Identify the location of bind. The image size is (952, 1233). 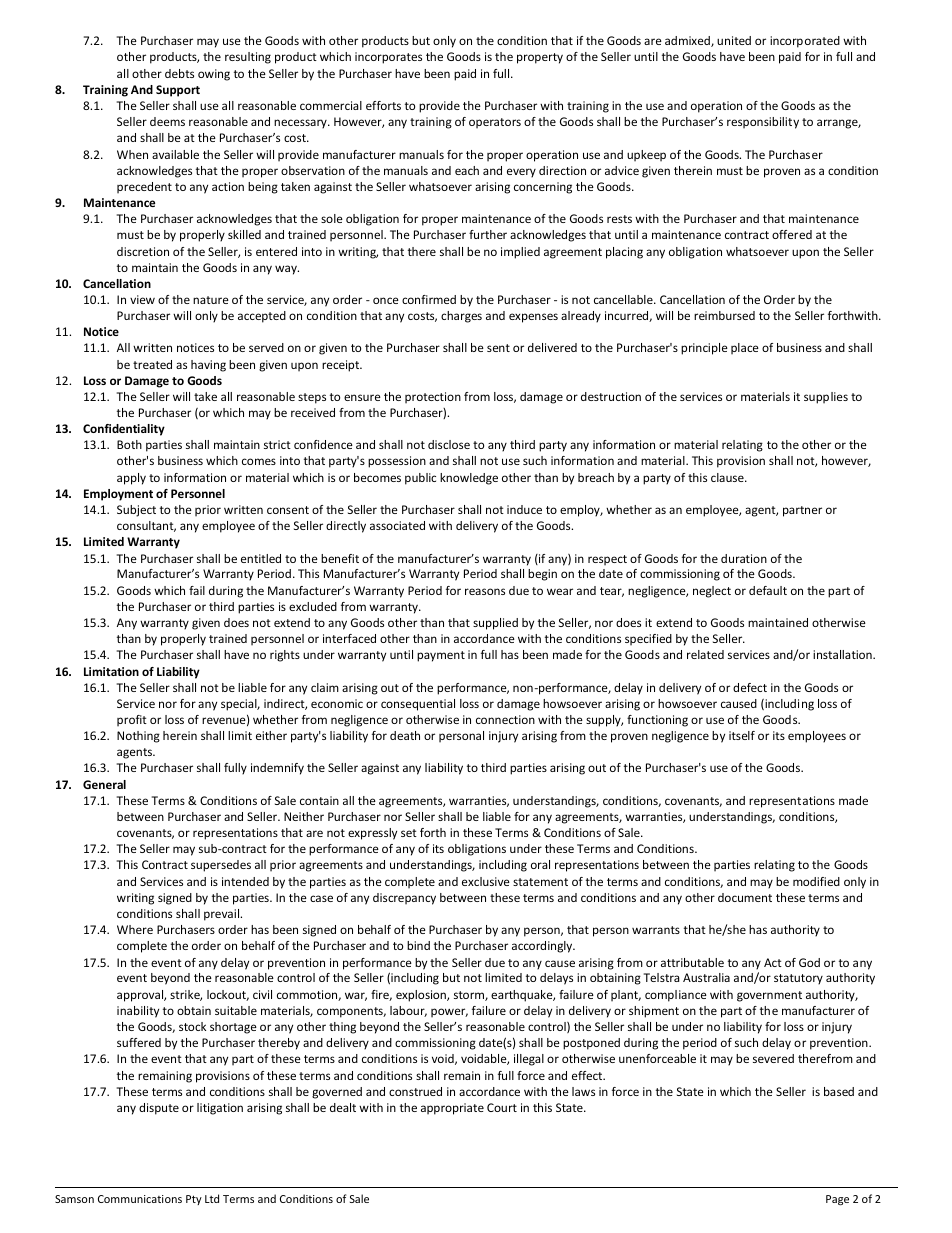
(418, 945).
